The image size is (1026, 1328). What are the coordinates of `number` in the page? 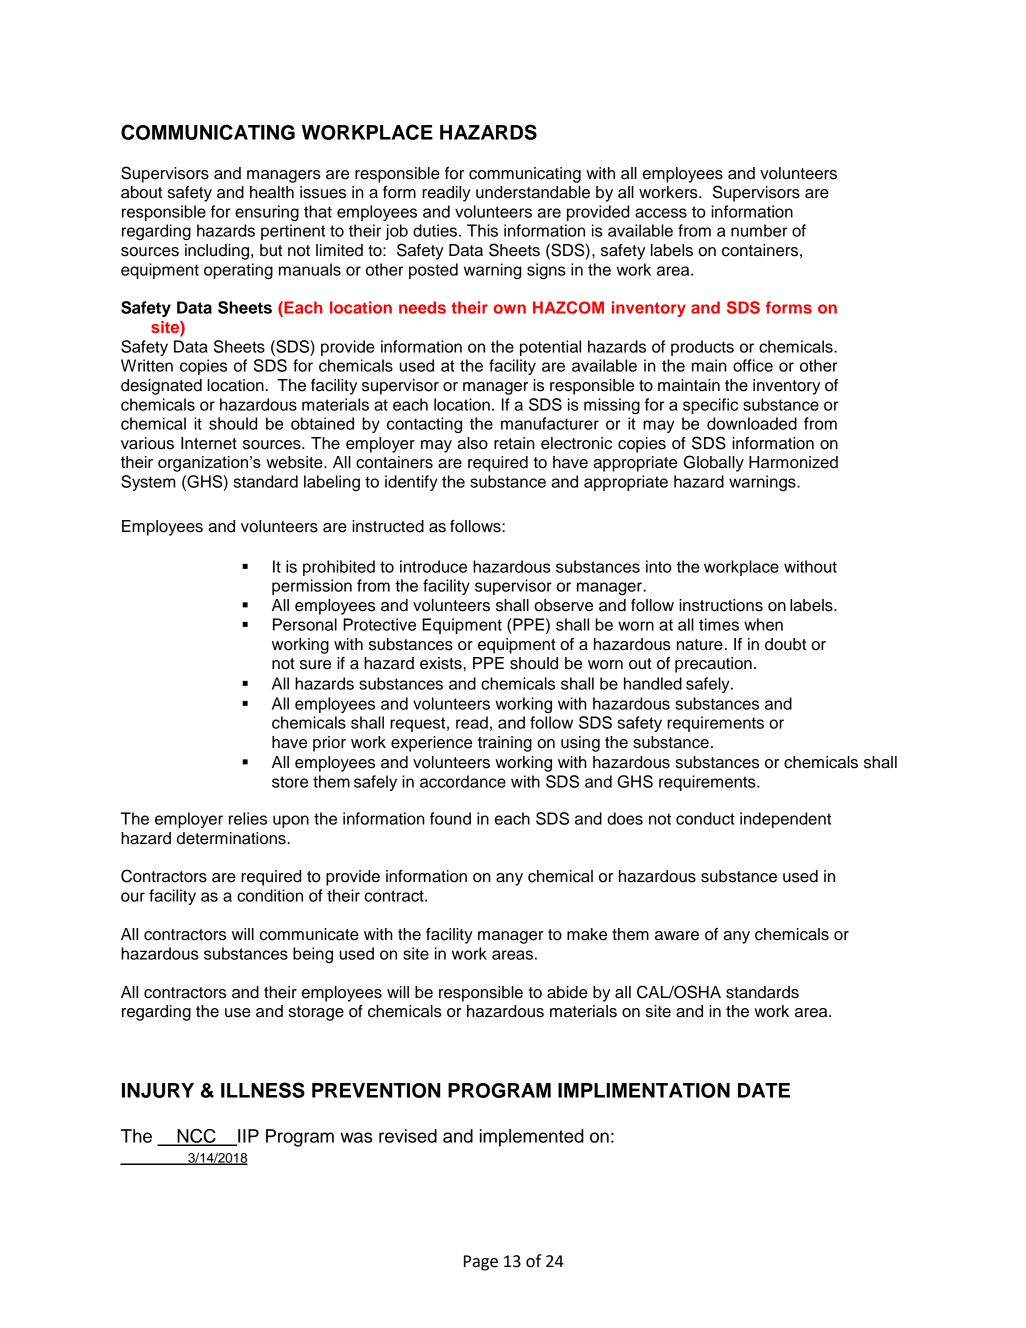 It's located at (759, 230).
